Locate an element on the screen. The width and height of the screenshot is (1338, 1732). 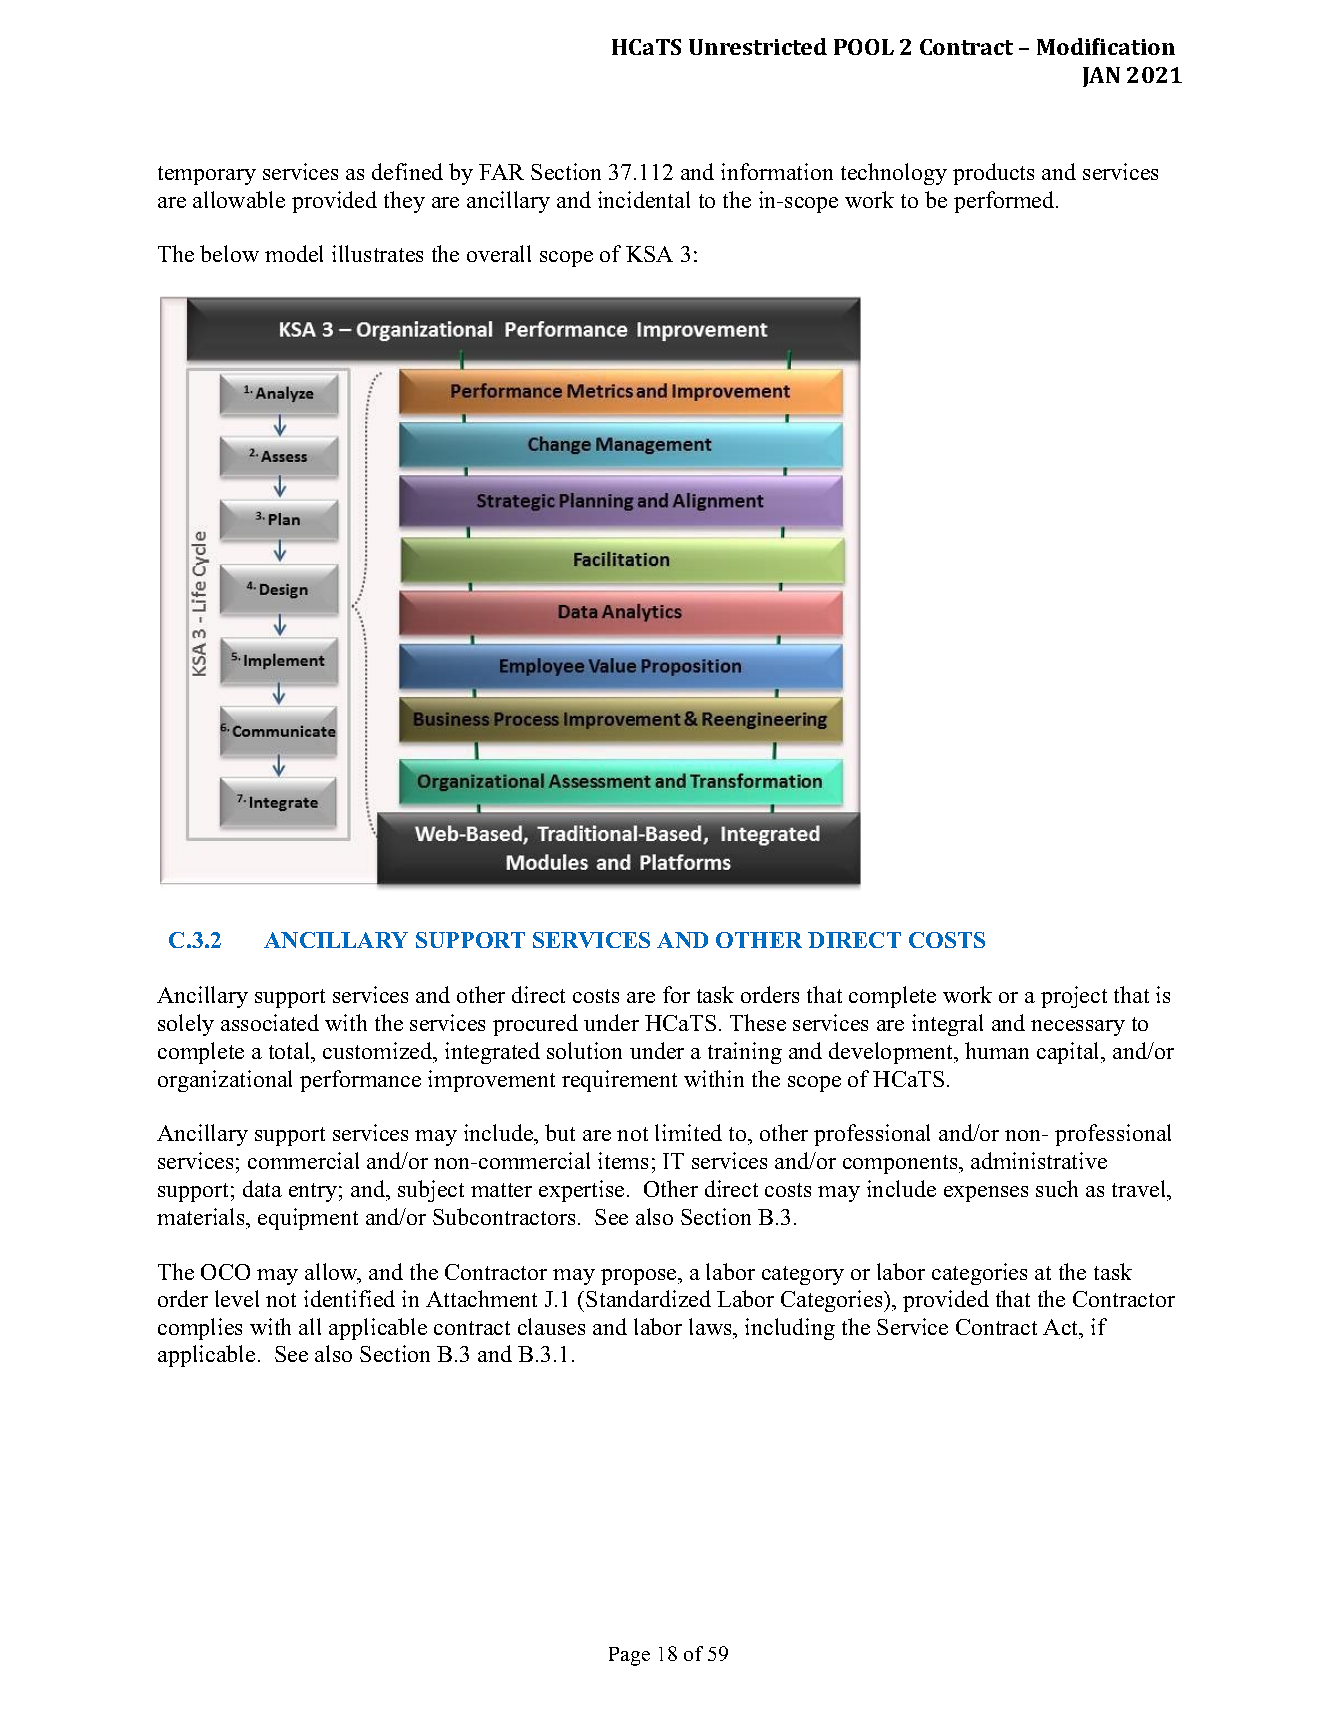
Page is located at coordinates (629, 1656).
